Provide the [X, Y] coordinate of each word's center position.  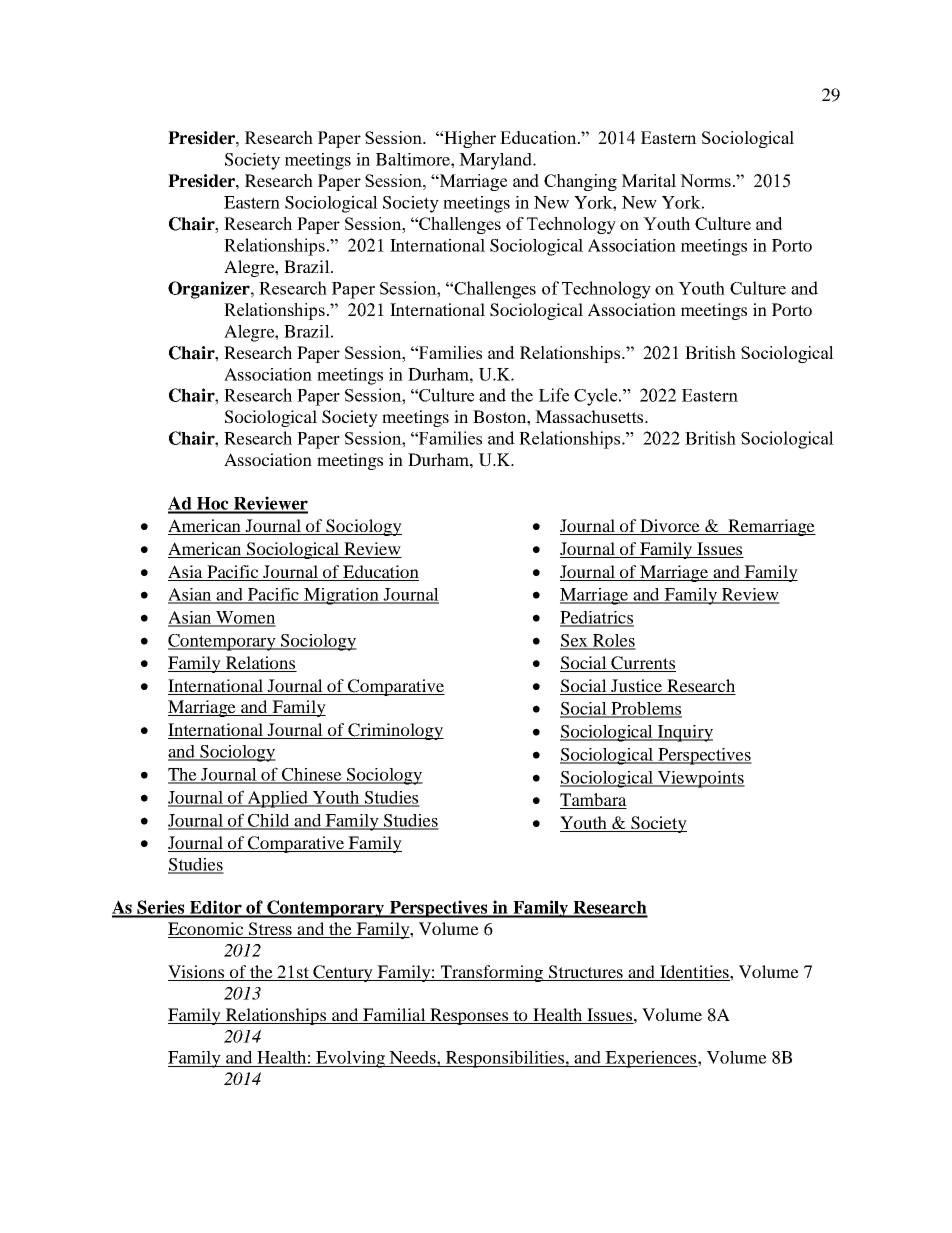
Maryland [496, 161]
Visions [196, 971]
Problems [645, 709]
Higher [469, 139]
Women [245, 618]
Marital [649, 180]
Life [554, 395]
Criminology [395, 731]
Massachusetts [590, 416]
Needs [413, 1057]
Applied [278, 799]
